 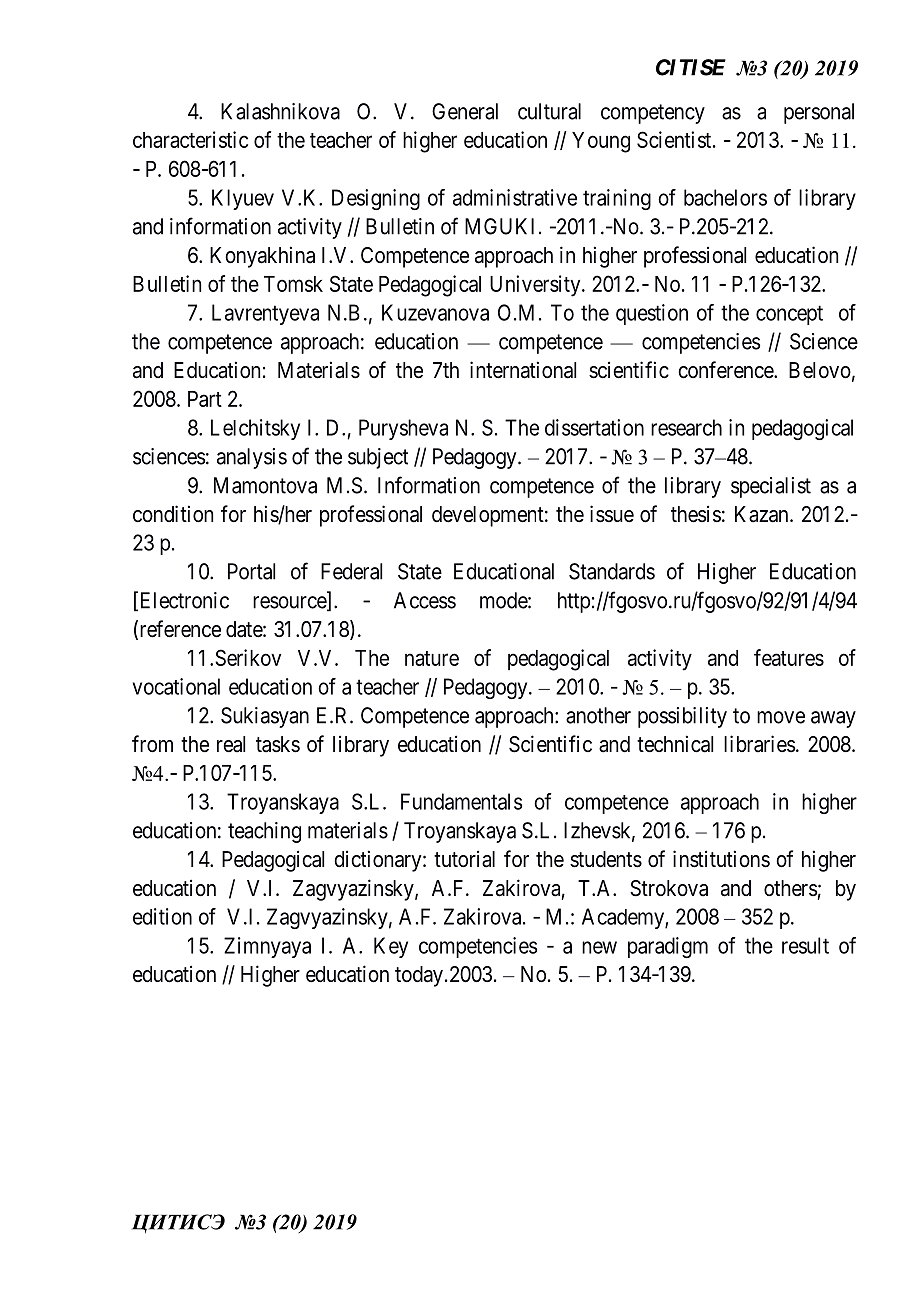 I want to click on vocational, so click(x=176, y=686).
